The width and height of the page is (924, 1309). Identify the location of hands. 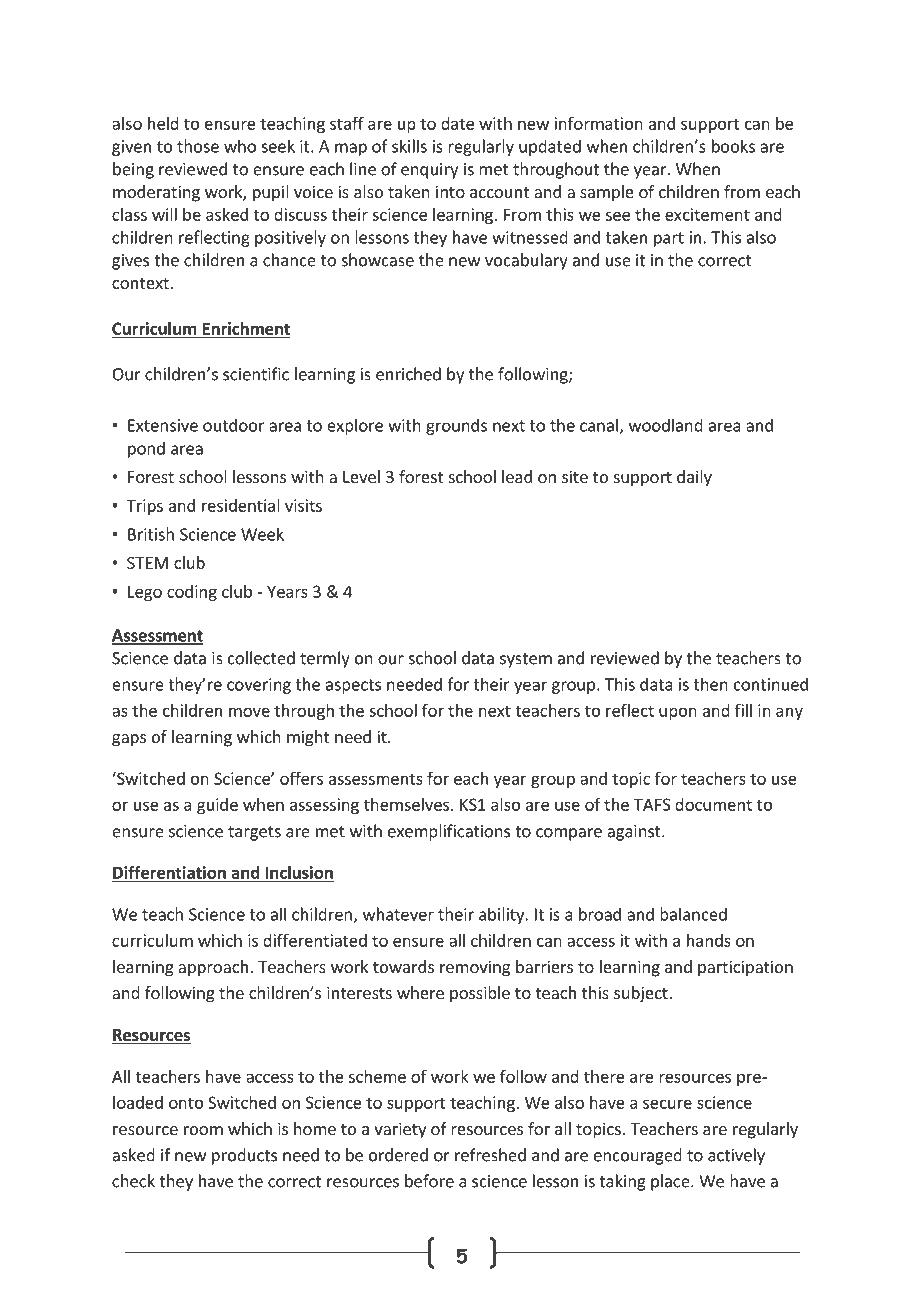
(709, 940).
